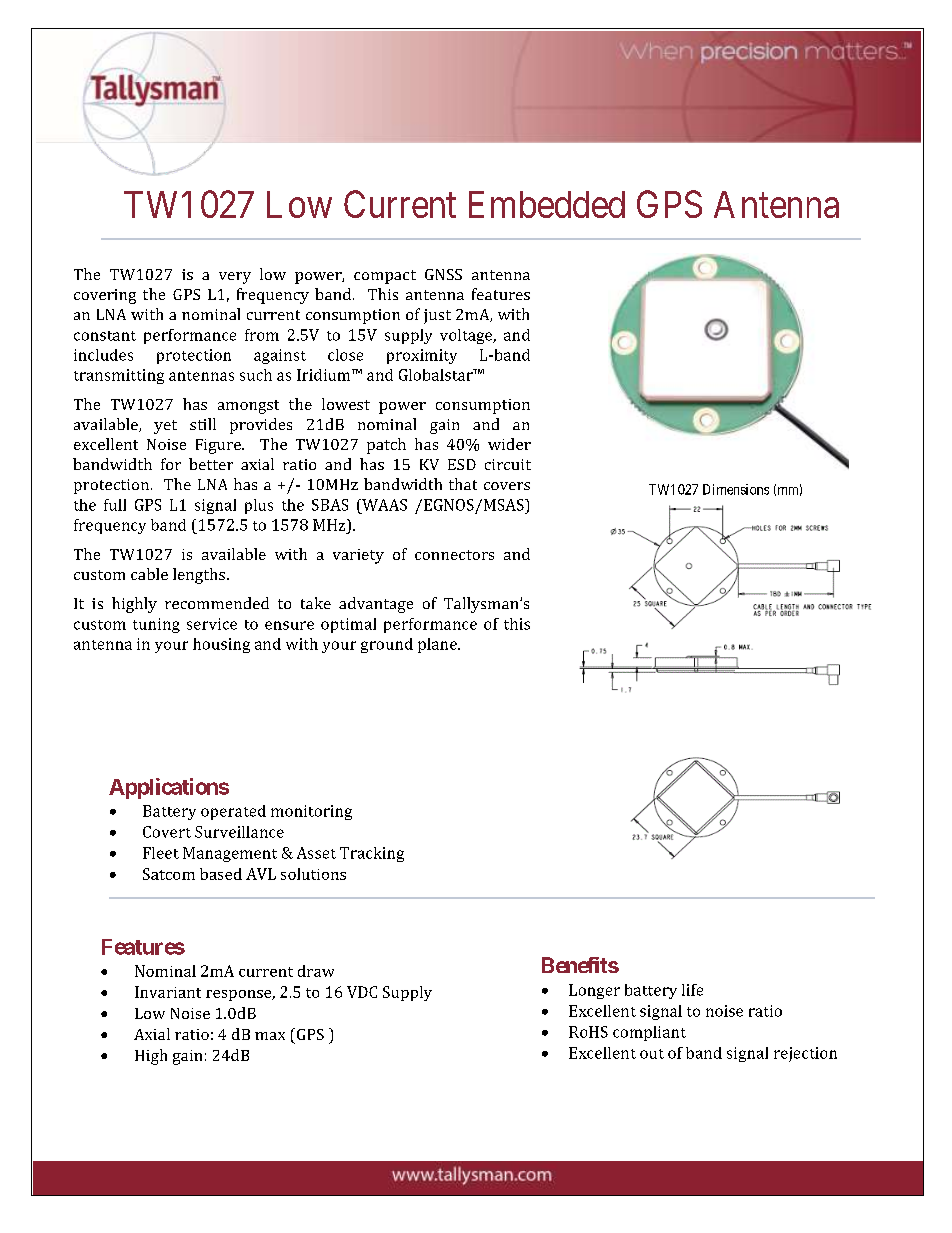 This screenshot has width=952, height=1233. Describe the element at coordinates (235, 278) in the screenshot. I see `very` at that location.
